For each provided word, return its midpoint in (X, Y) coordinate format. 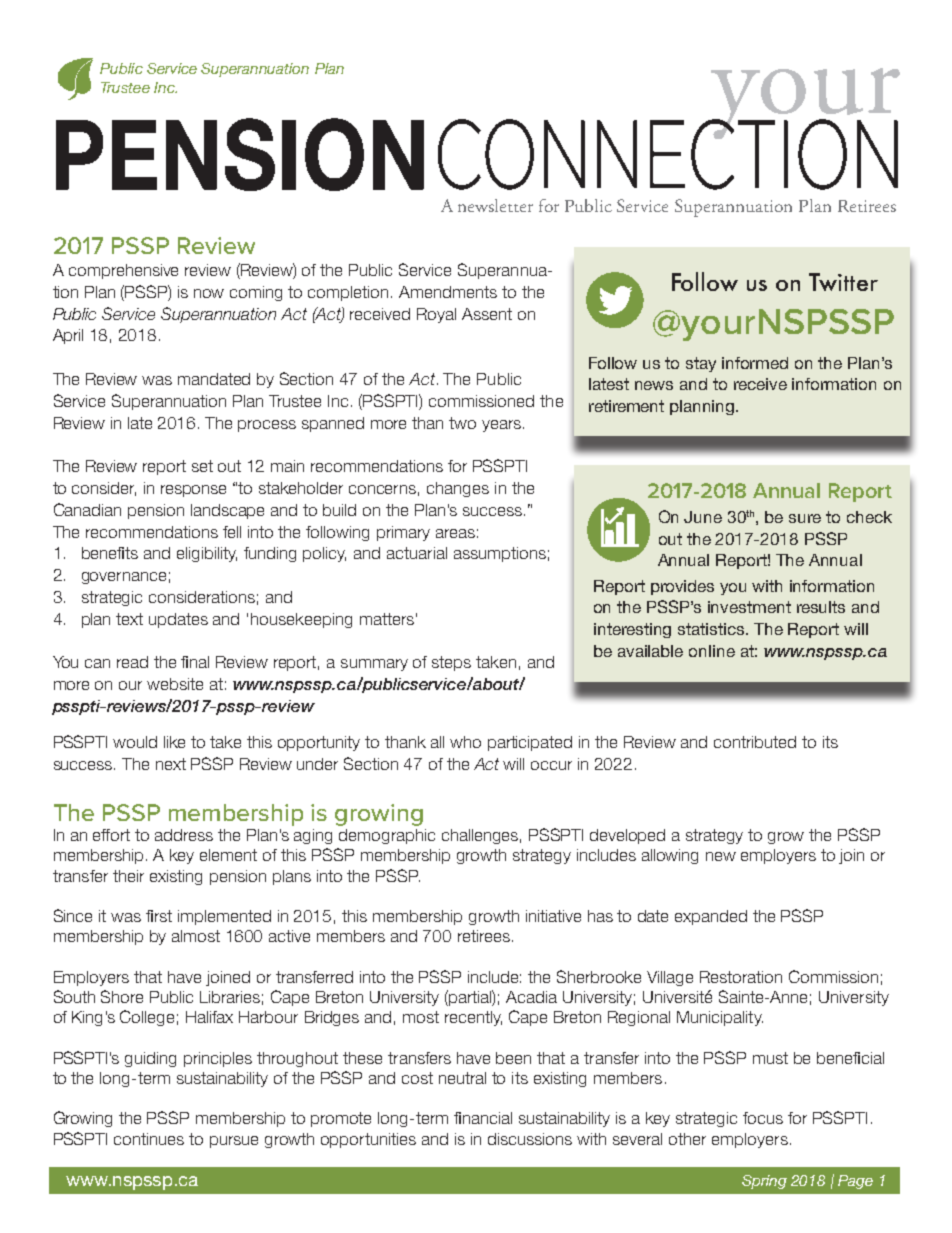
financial (483, 1118)
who (465, 742)
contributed (755, 742)
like (174, 742)
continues (149, 1139)
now (209, 293)
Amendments (448, 292)
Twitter (843, 282)
